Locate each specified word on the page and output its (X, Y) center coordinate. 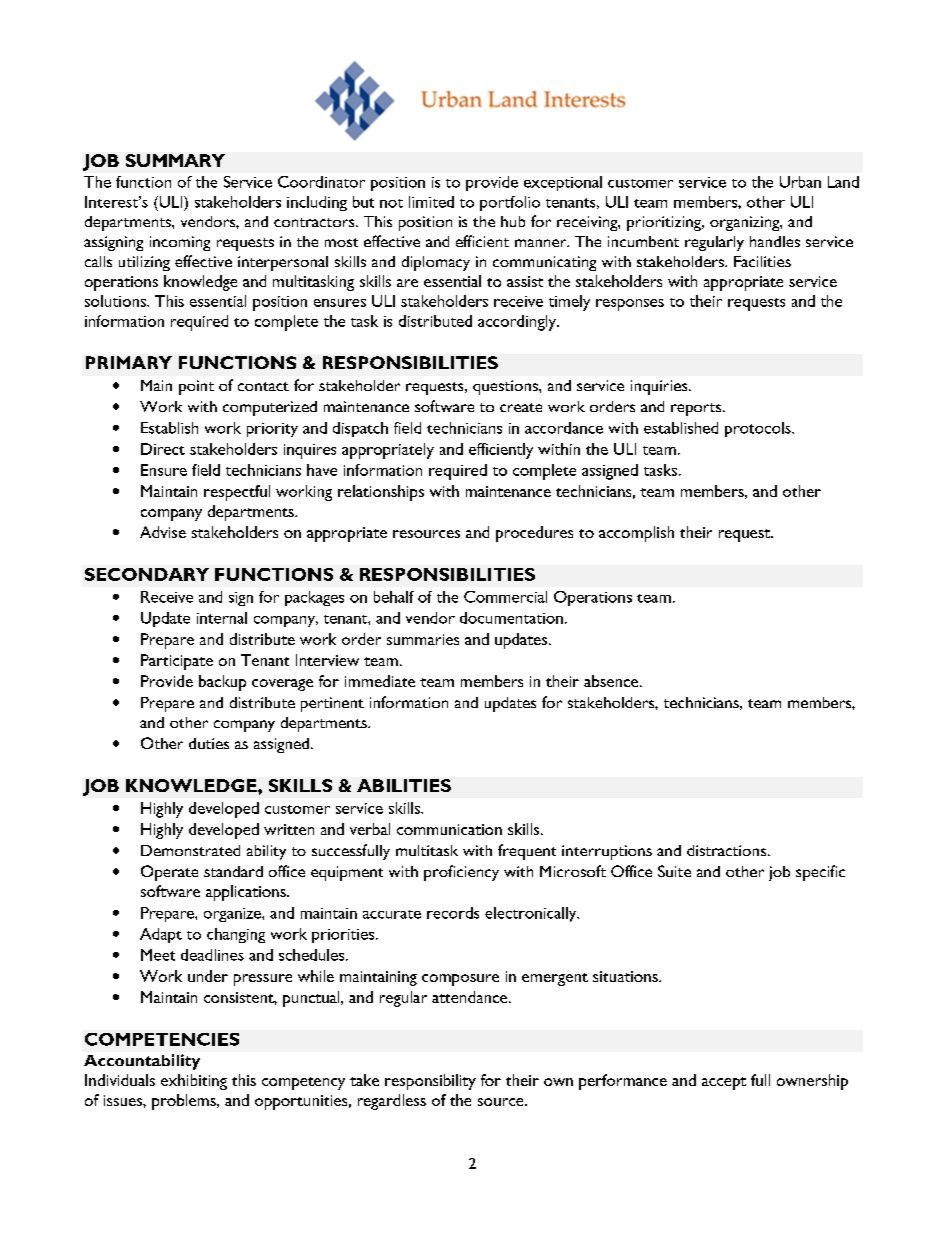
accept (724, 1083)
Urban (800, 182)
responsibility (430, 1082)
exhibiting (194, 1082)
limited (431, 202)
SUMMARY (175, 160)
